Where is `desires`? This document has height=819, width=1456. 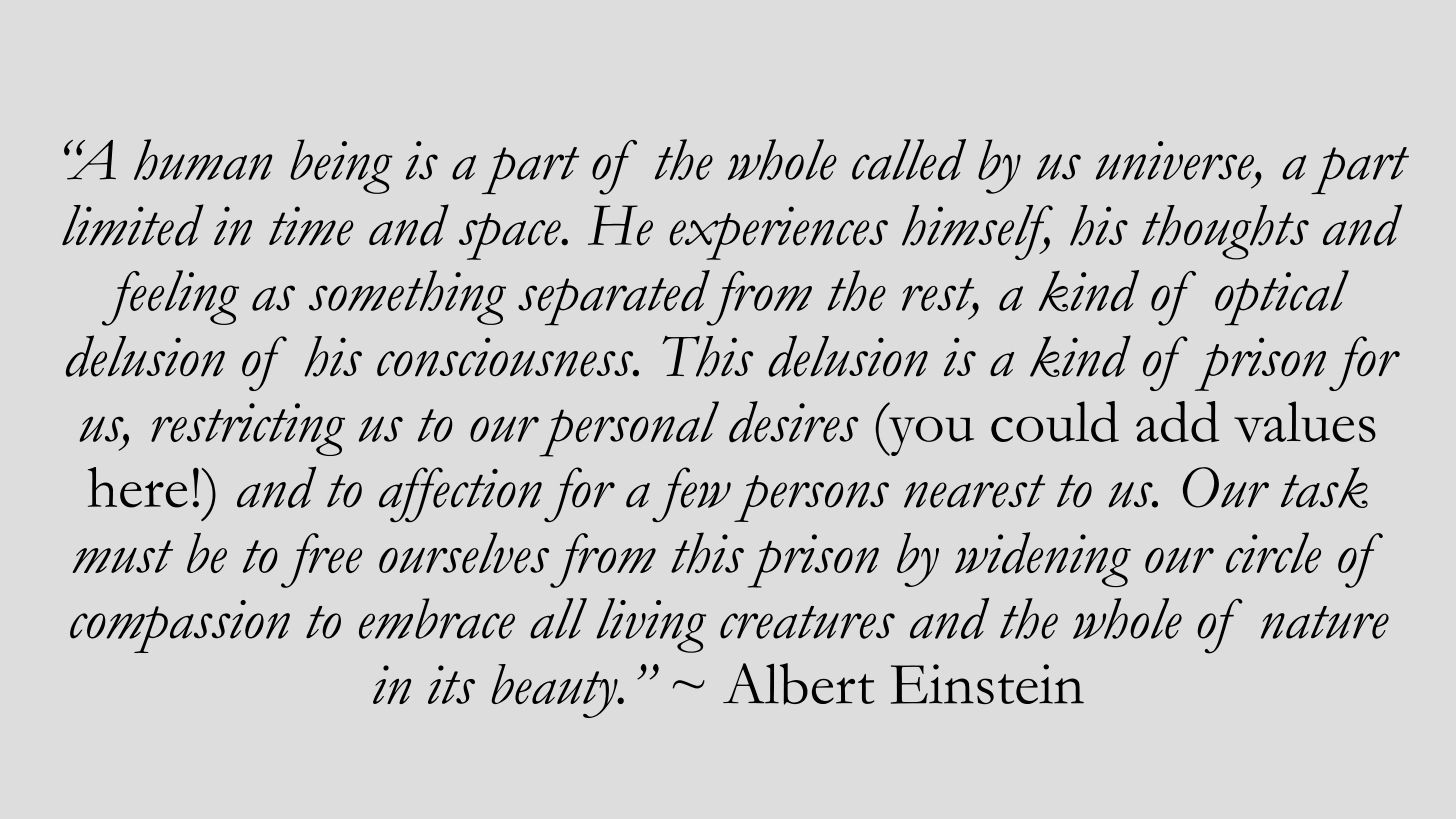 desires is located at coordinates (793, 422).
